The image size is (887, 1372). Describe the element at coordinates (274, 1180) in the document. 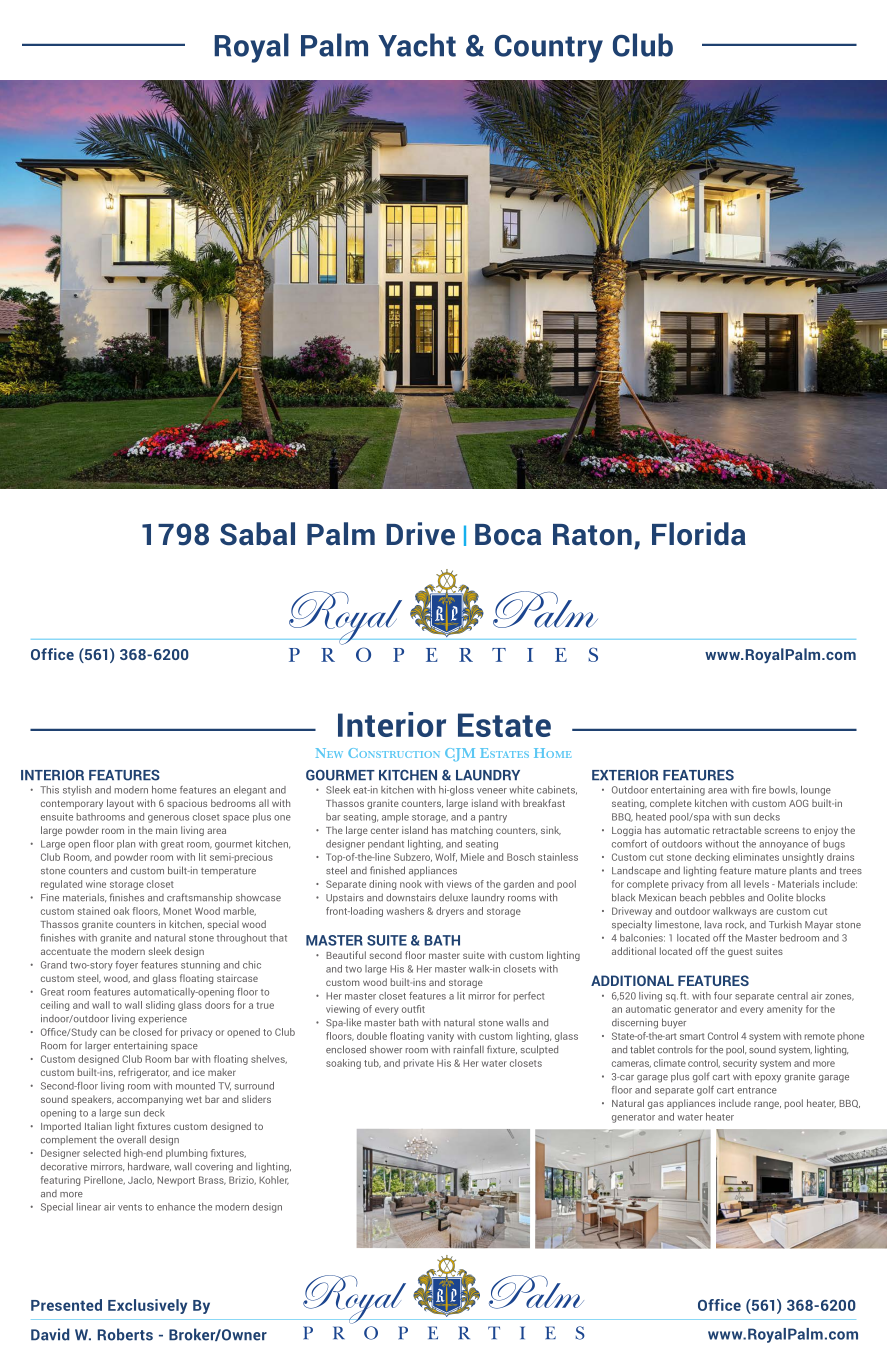

I see `Kohler` at that location.
